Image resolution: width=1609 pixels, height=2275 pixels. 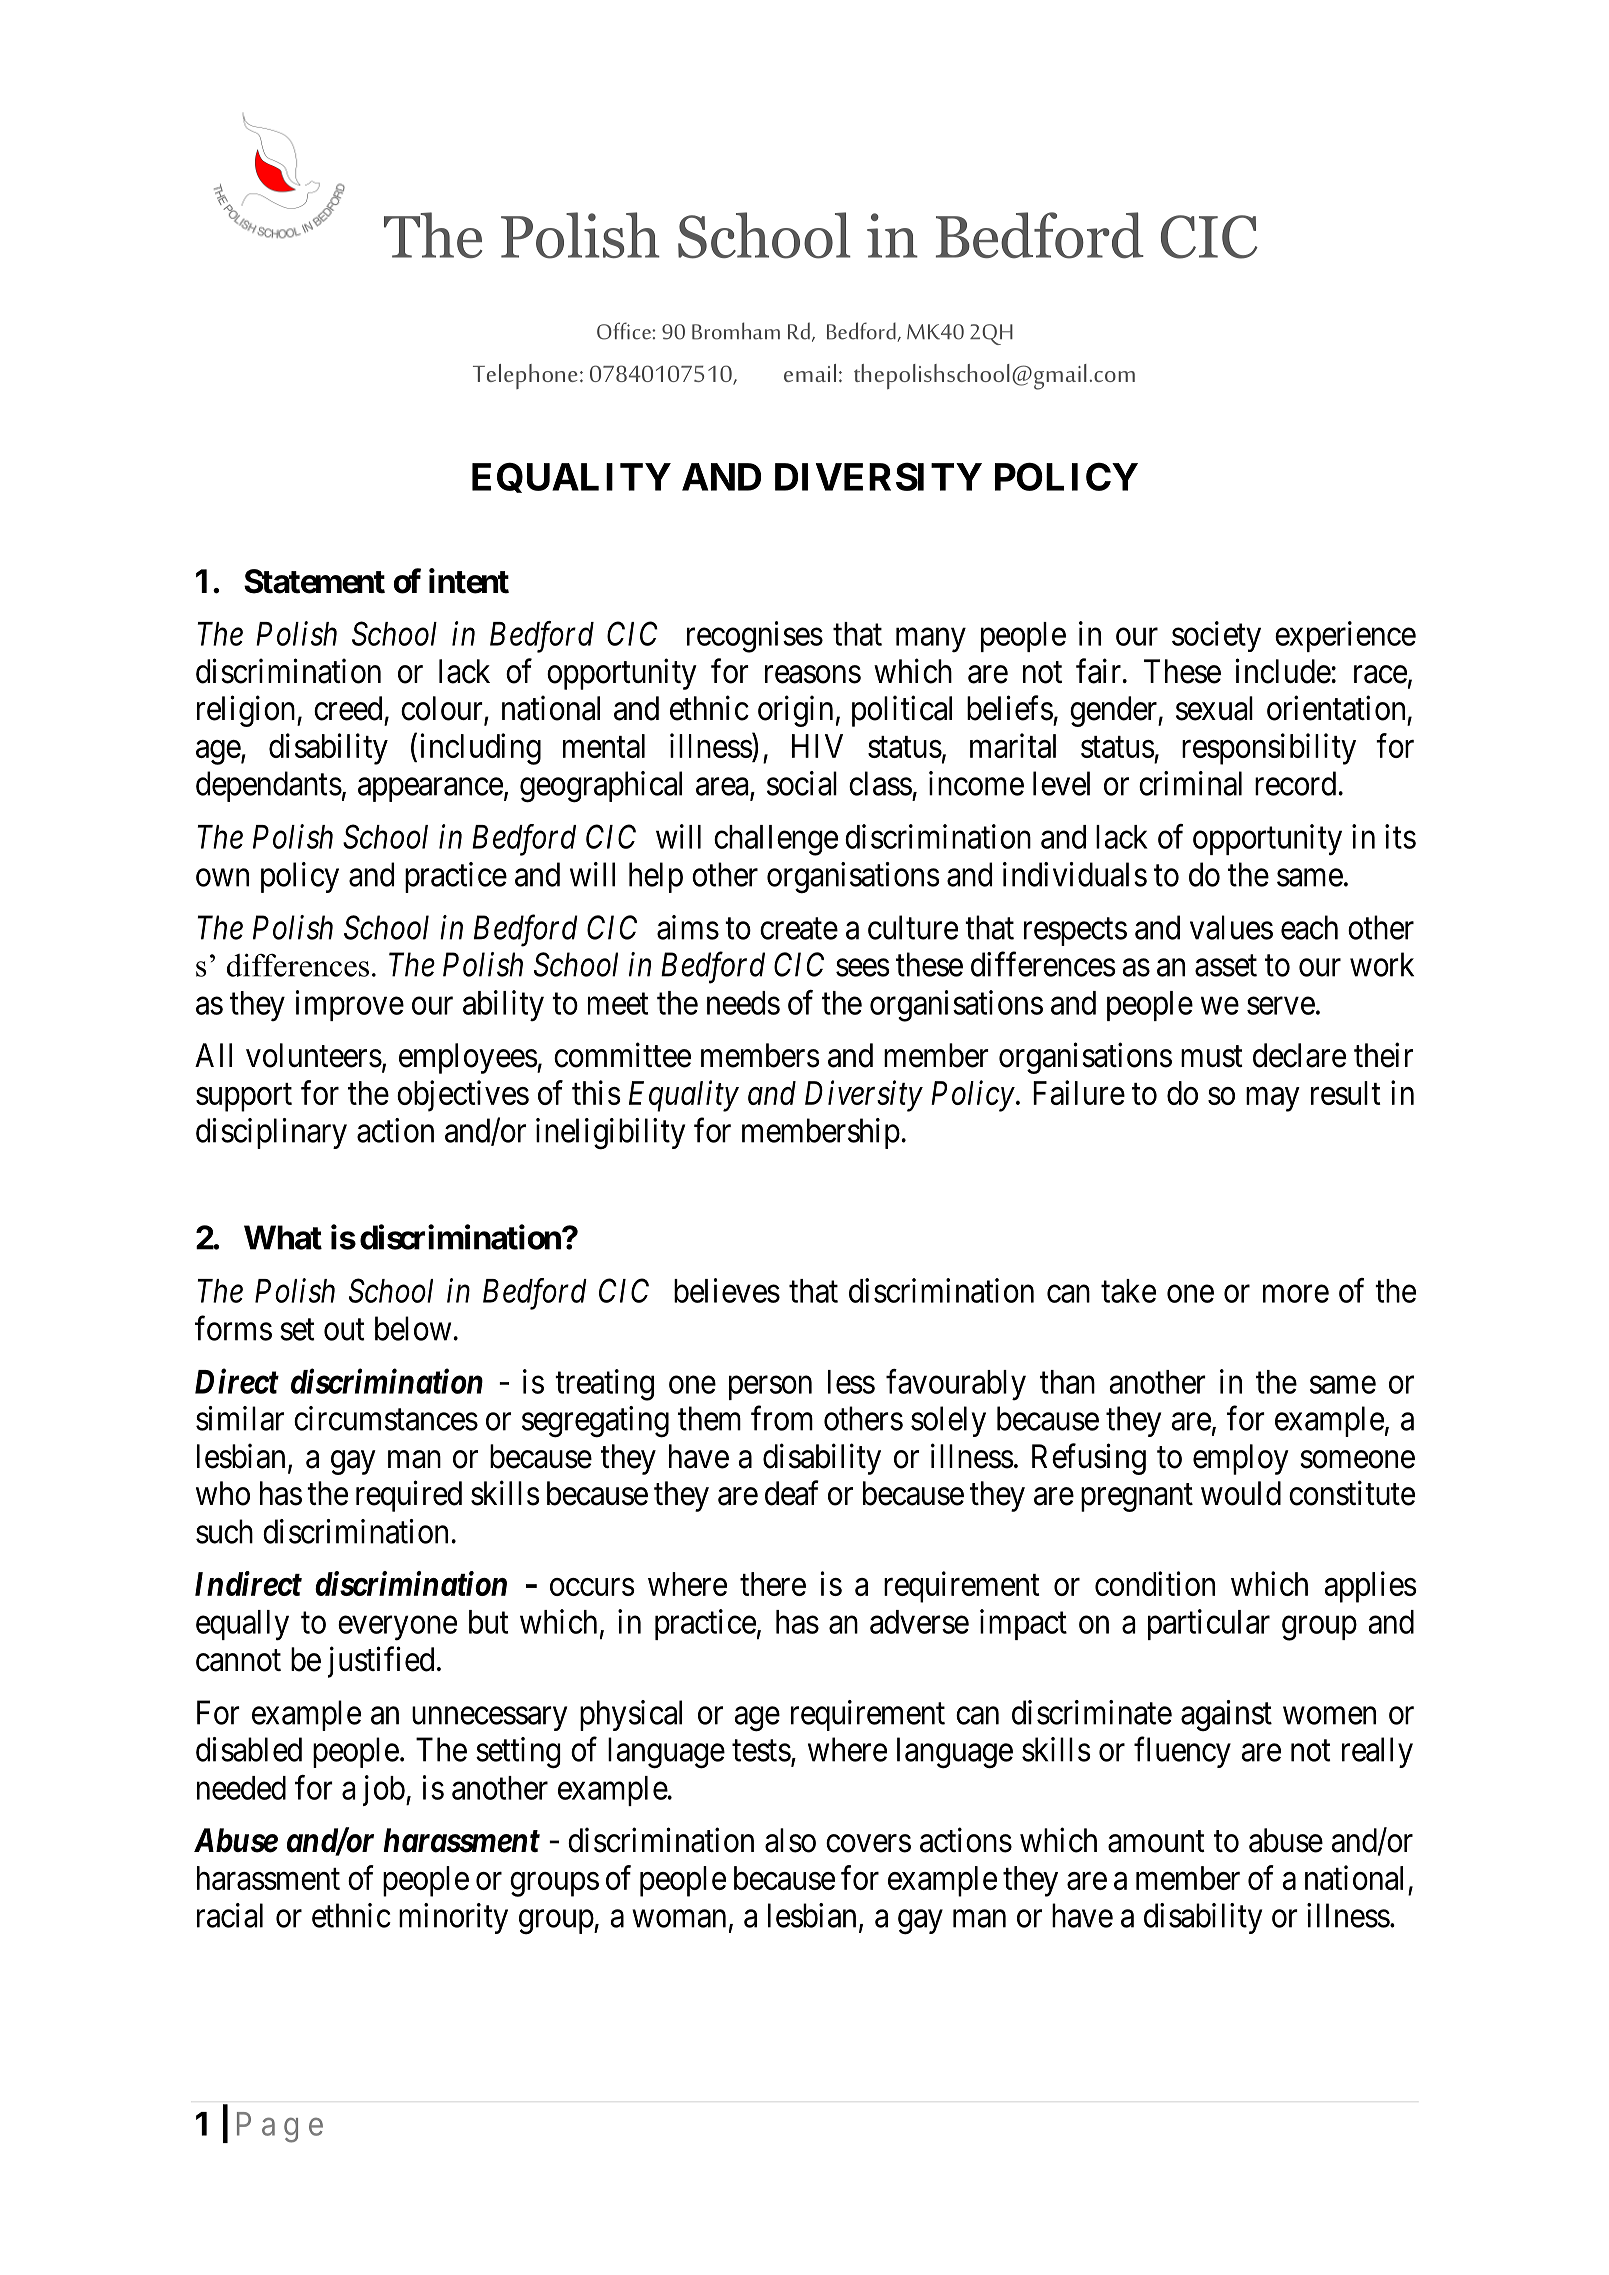 I want to click on also, so click(x=790, y=1840).
